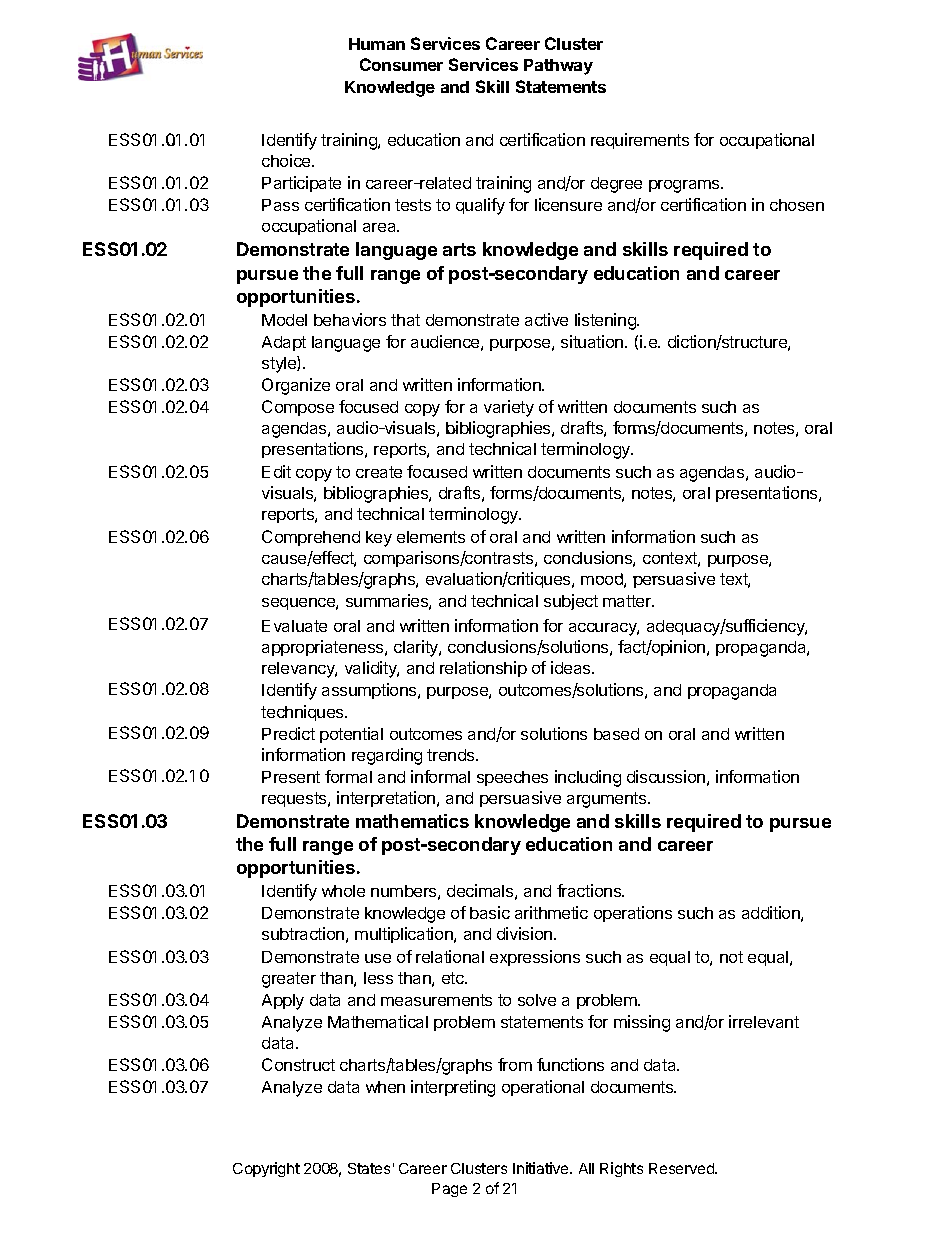 This screenshot has width=952, height=1233. What do you see at coordinates (546, 319) in the screenshot?
I see `active` at bounding box center [546, 319].
